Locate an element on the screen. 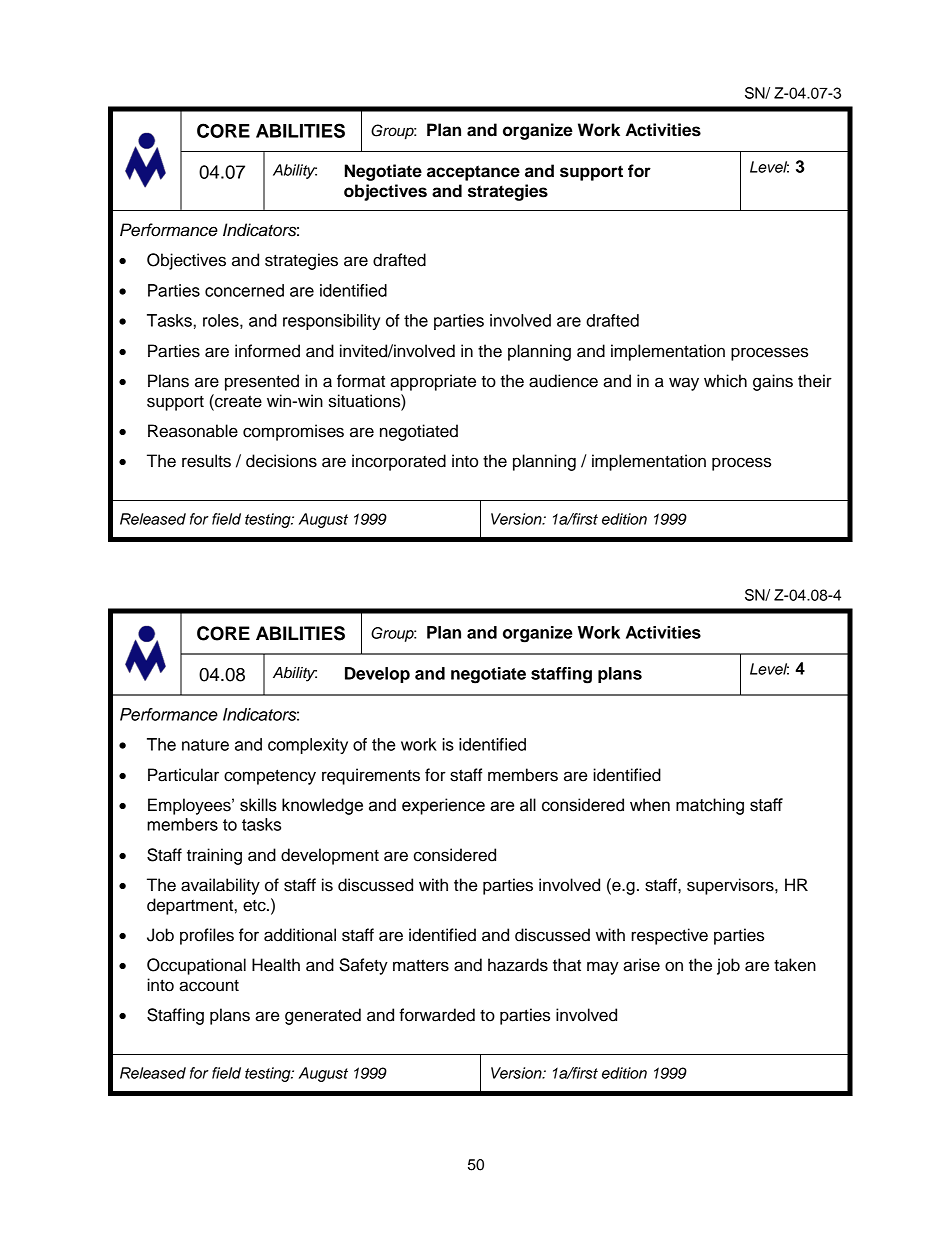  all is located at coordinates (528, 805).
